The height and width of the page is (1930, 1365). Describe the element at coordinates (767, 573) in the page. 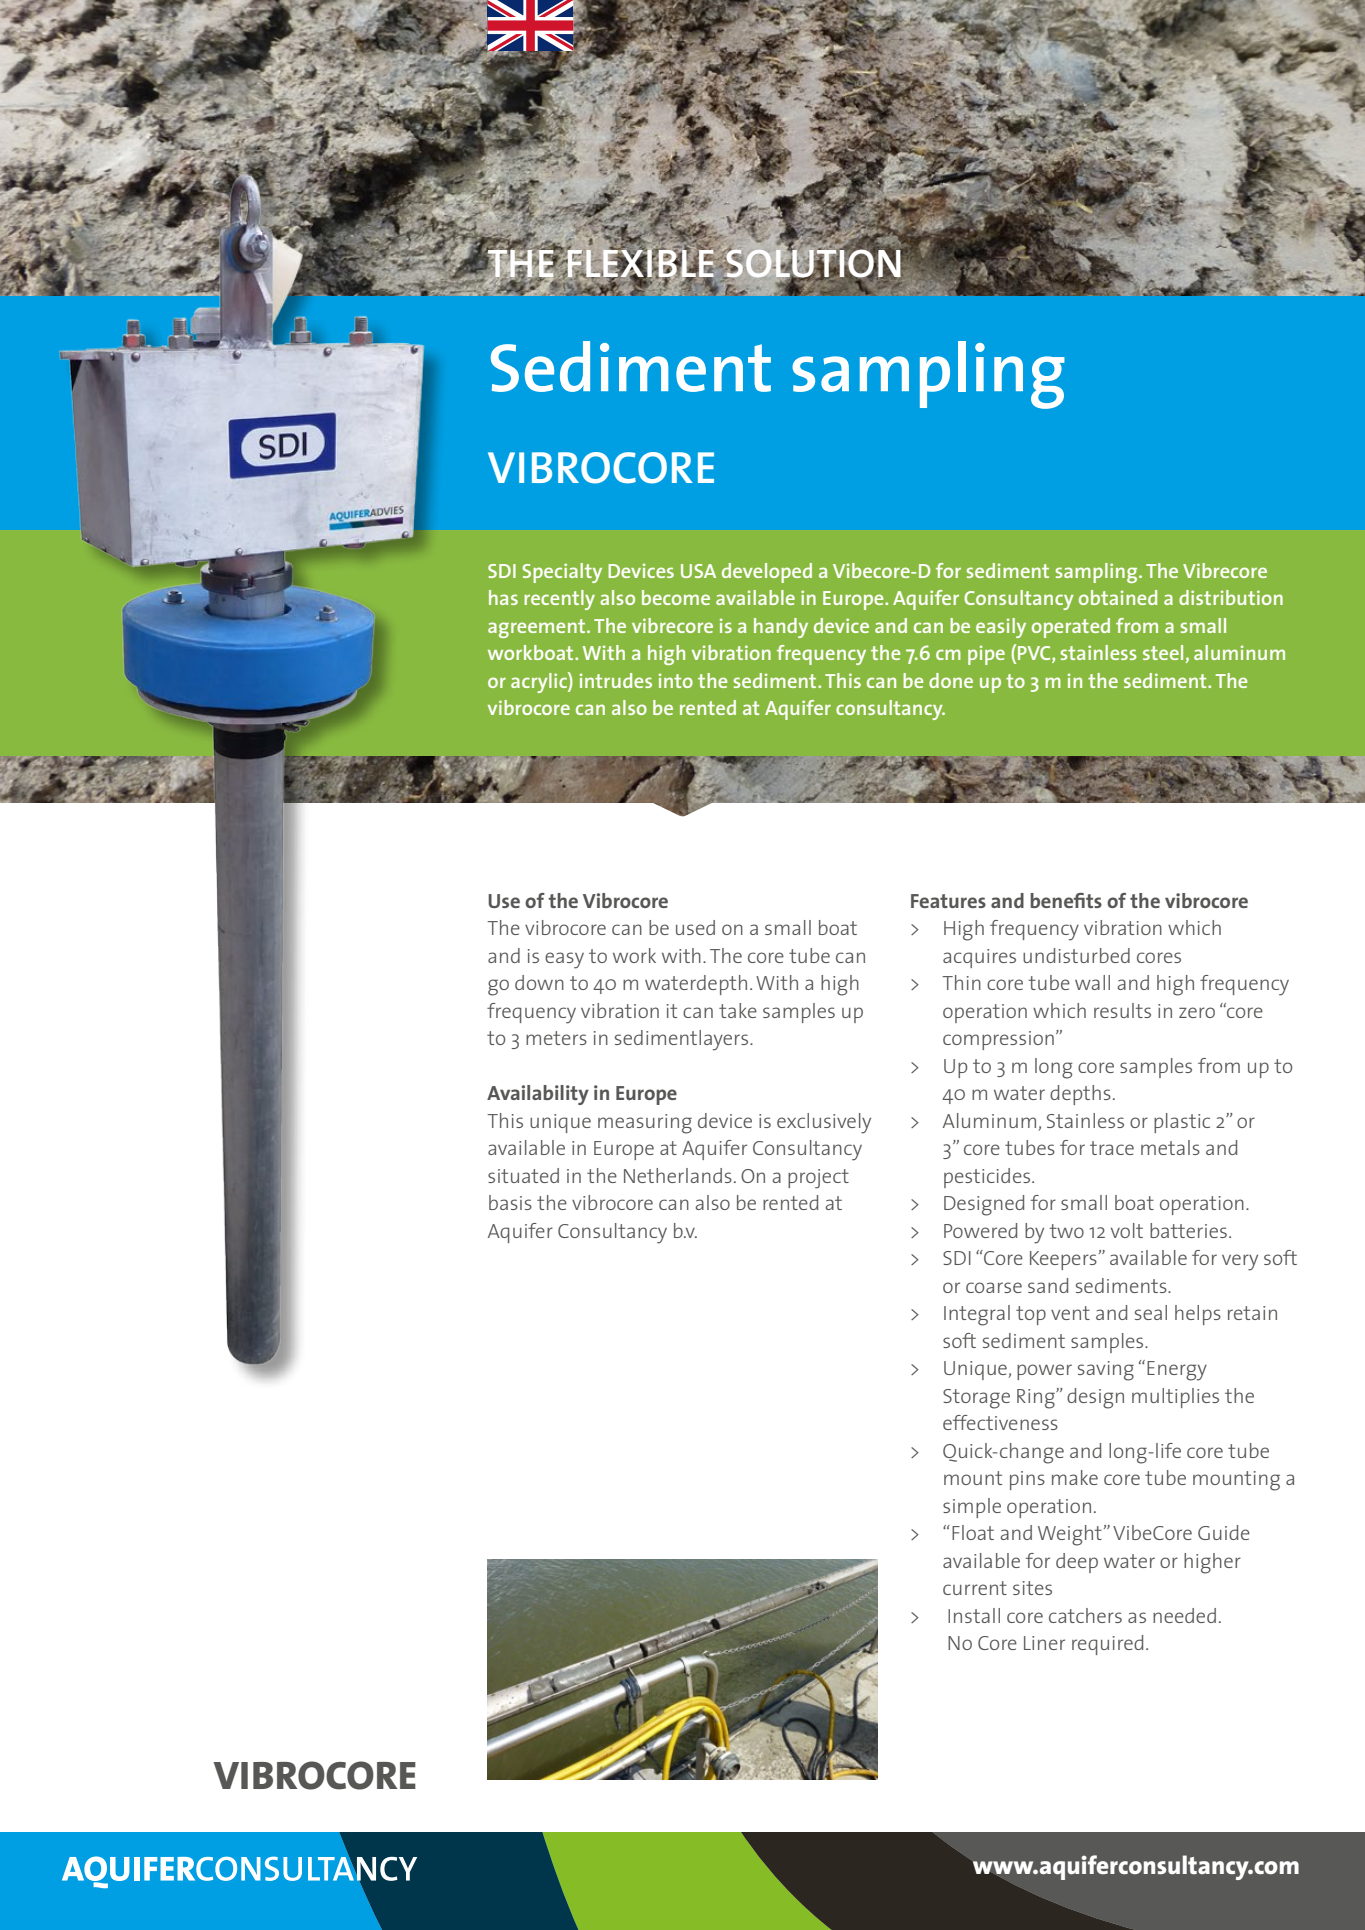

I see `developed` at that location.
